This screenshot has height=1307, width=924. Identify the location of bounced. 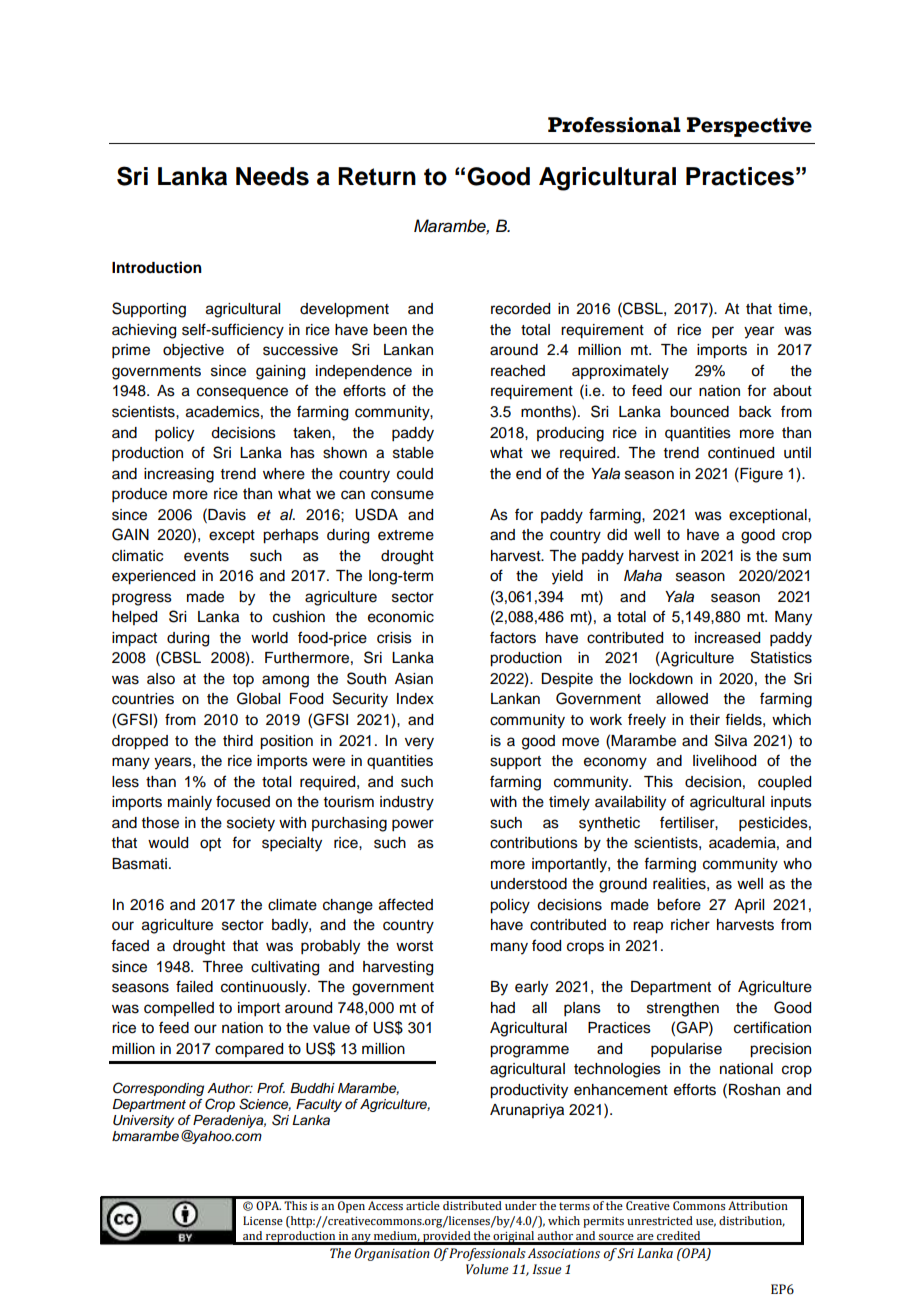
(699, 412).
